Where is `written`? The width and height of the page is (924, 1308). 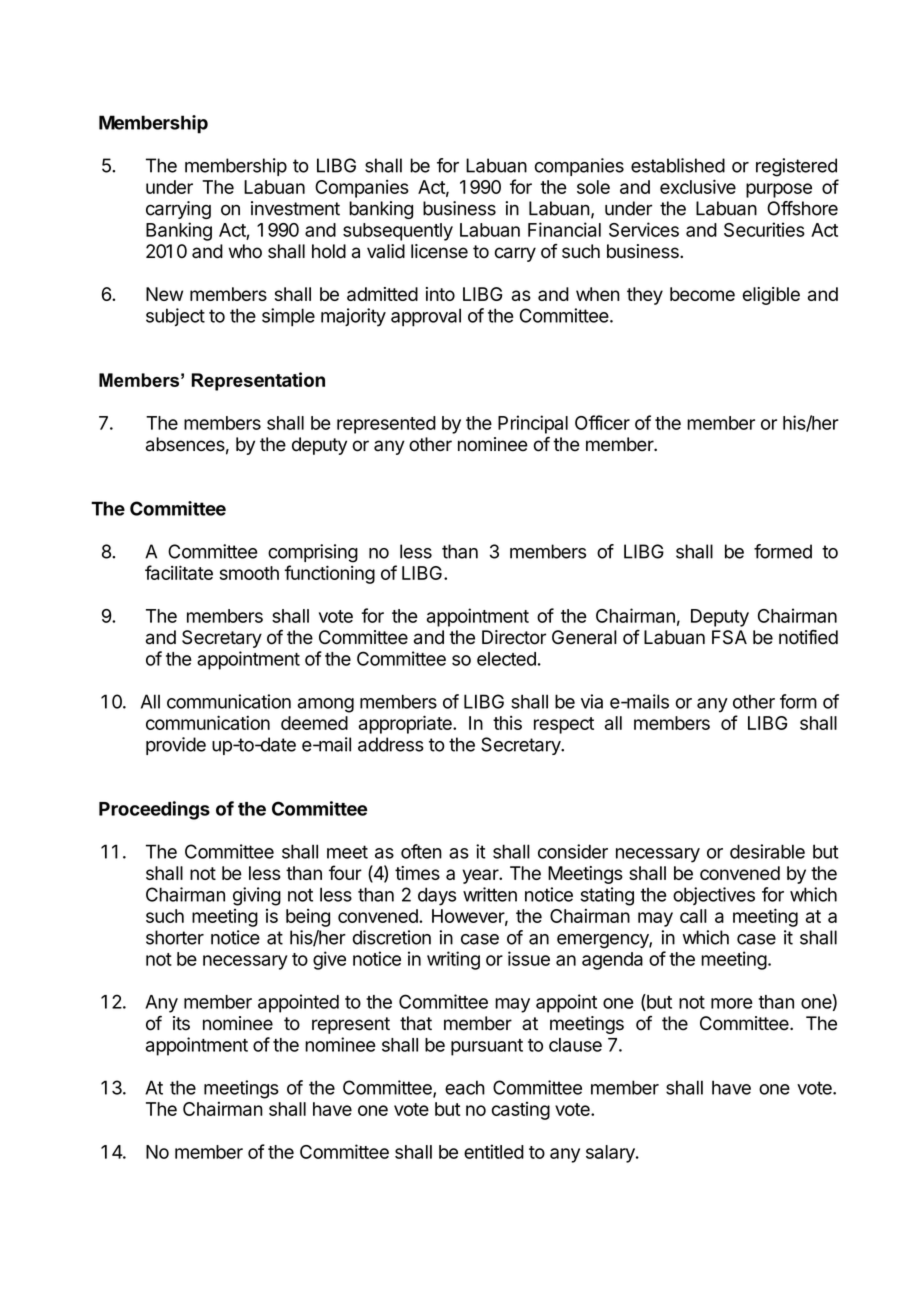 written is located at coordinates (490, 894).
